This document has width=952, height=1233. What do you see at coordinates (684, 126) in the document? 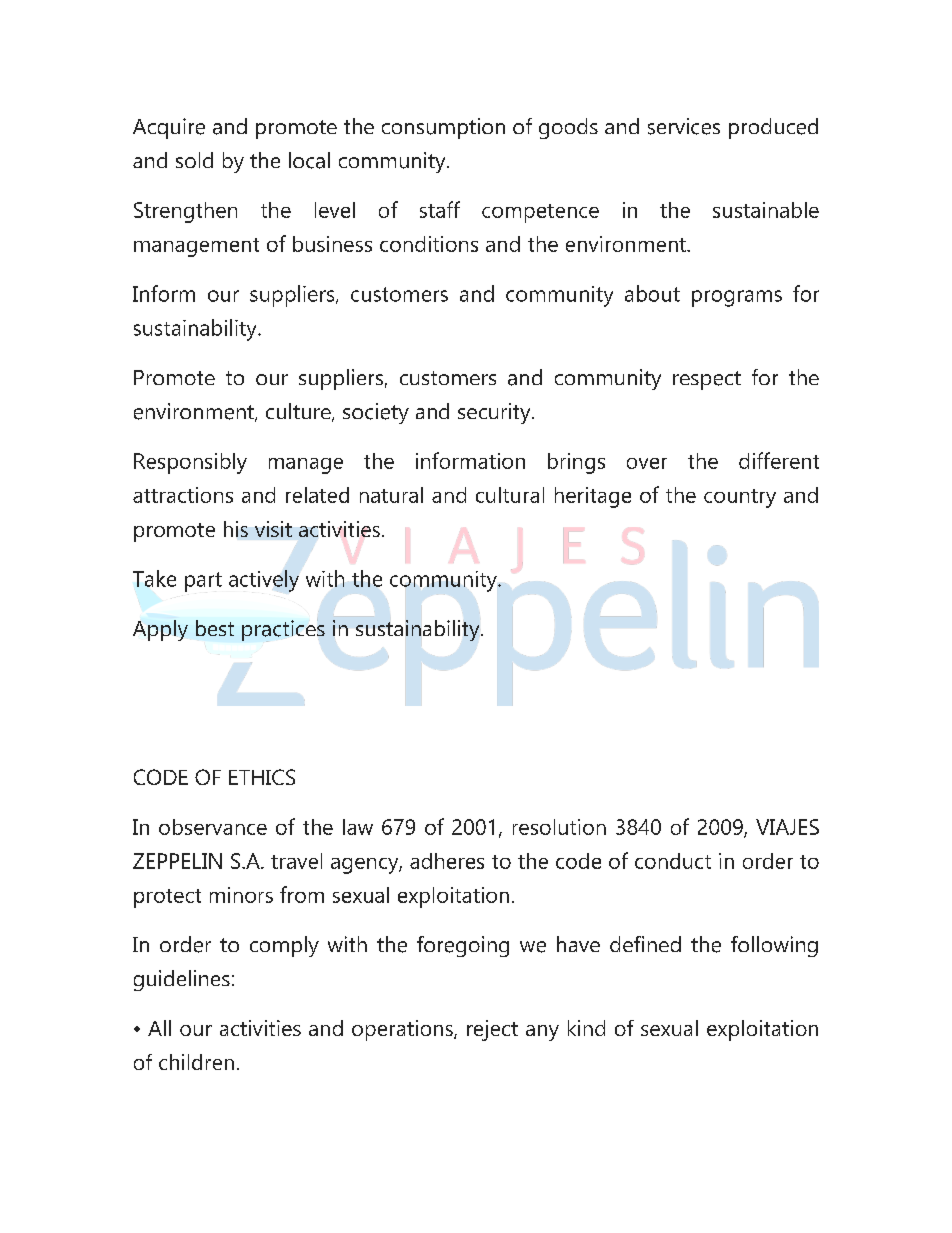
I see `services` at bounding box center [684, 126].
